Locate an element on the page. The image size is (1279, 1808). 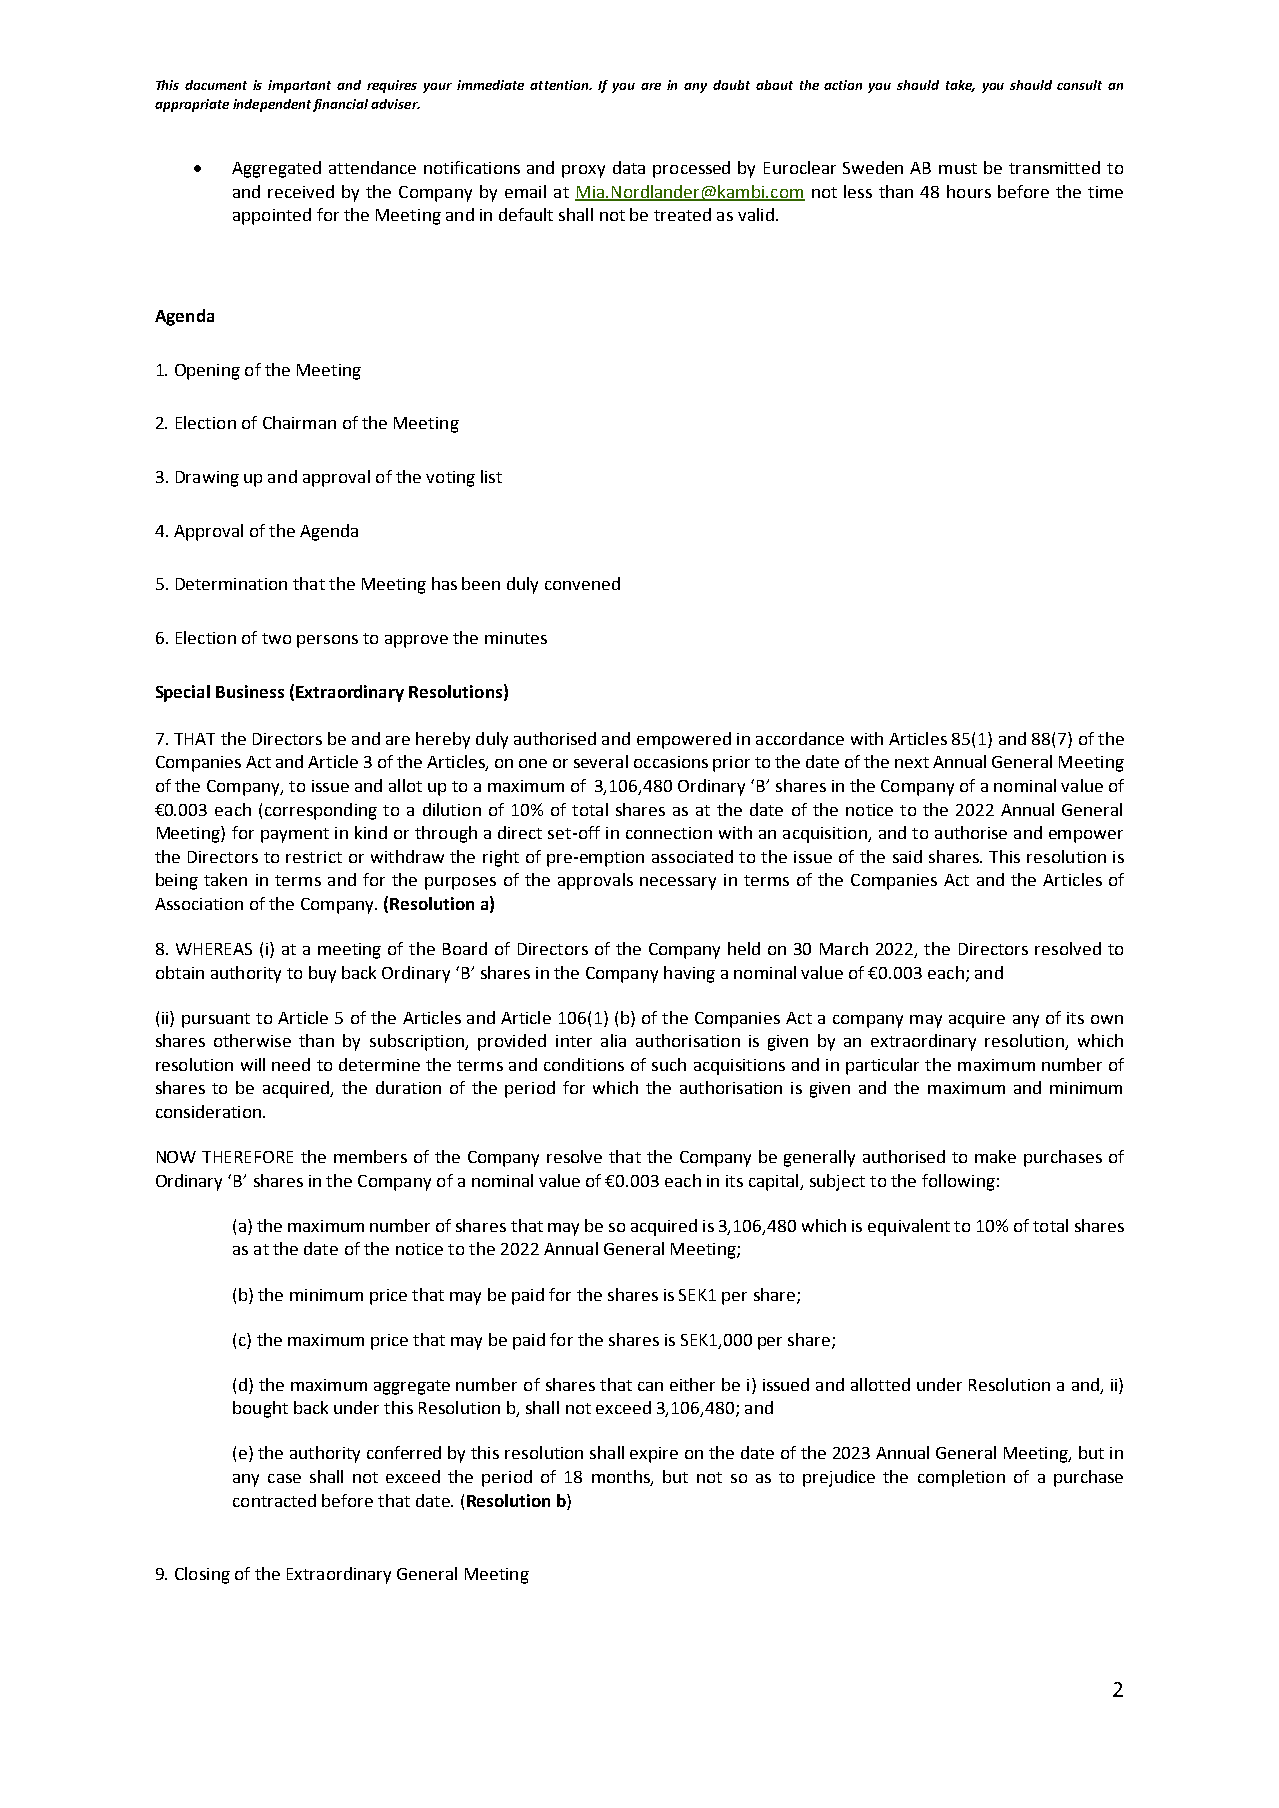
independent is located at coordinates (272, 105).
